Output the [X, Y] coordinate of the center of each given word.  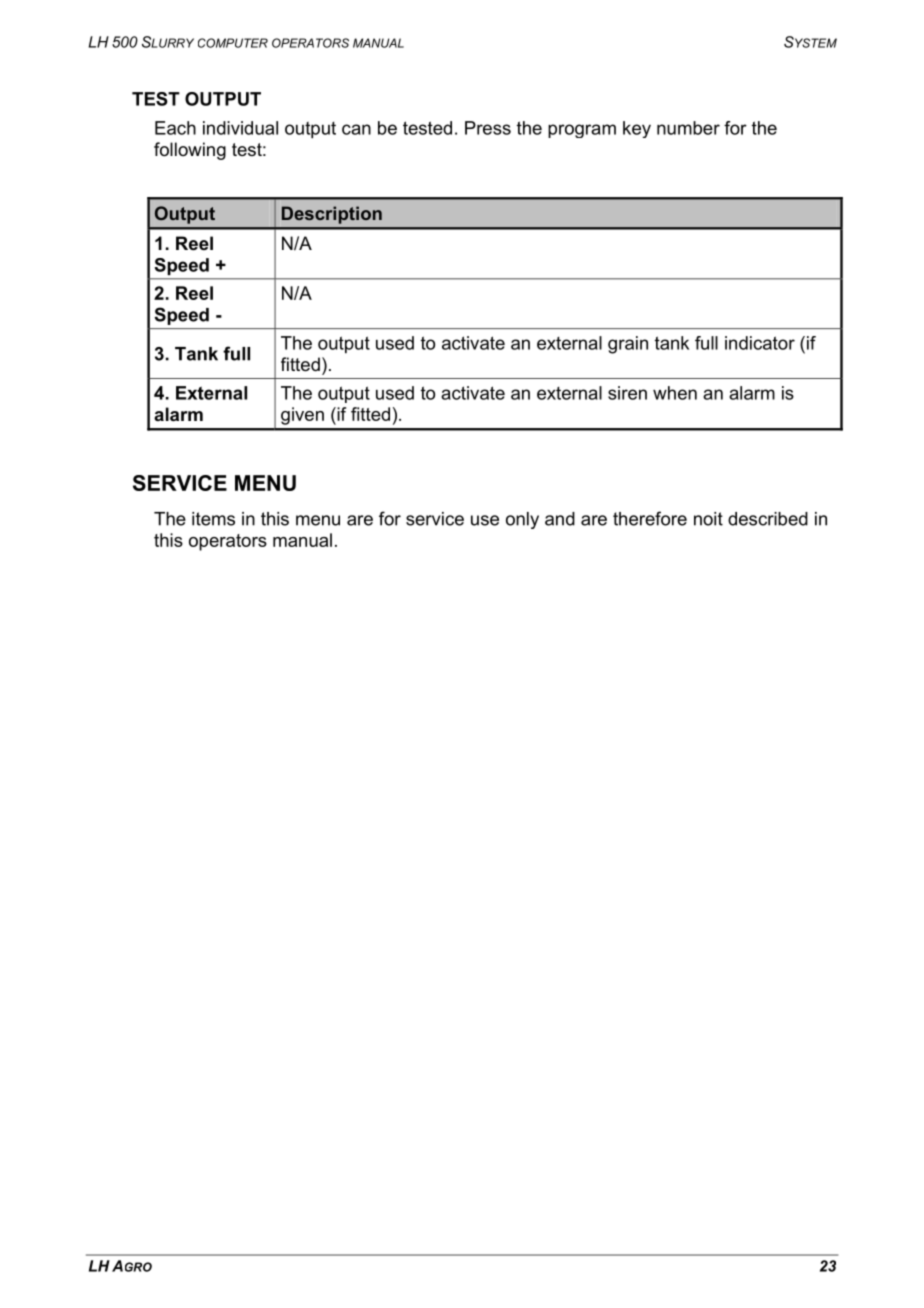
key [637, 129]
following [190, 151]
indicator [760, 343]
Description [332, 215]
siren [627, 393]
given [302, 416]
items [213, 519]
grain [628, 345]
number [688, 128]
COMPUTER [233, 43]
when [675, 393]
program [582, 131]
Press [488, 128]
